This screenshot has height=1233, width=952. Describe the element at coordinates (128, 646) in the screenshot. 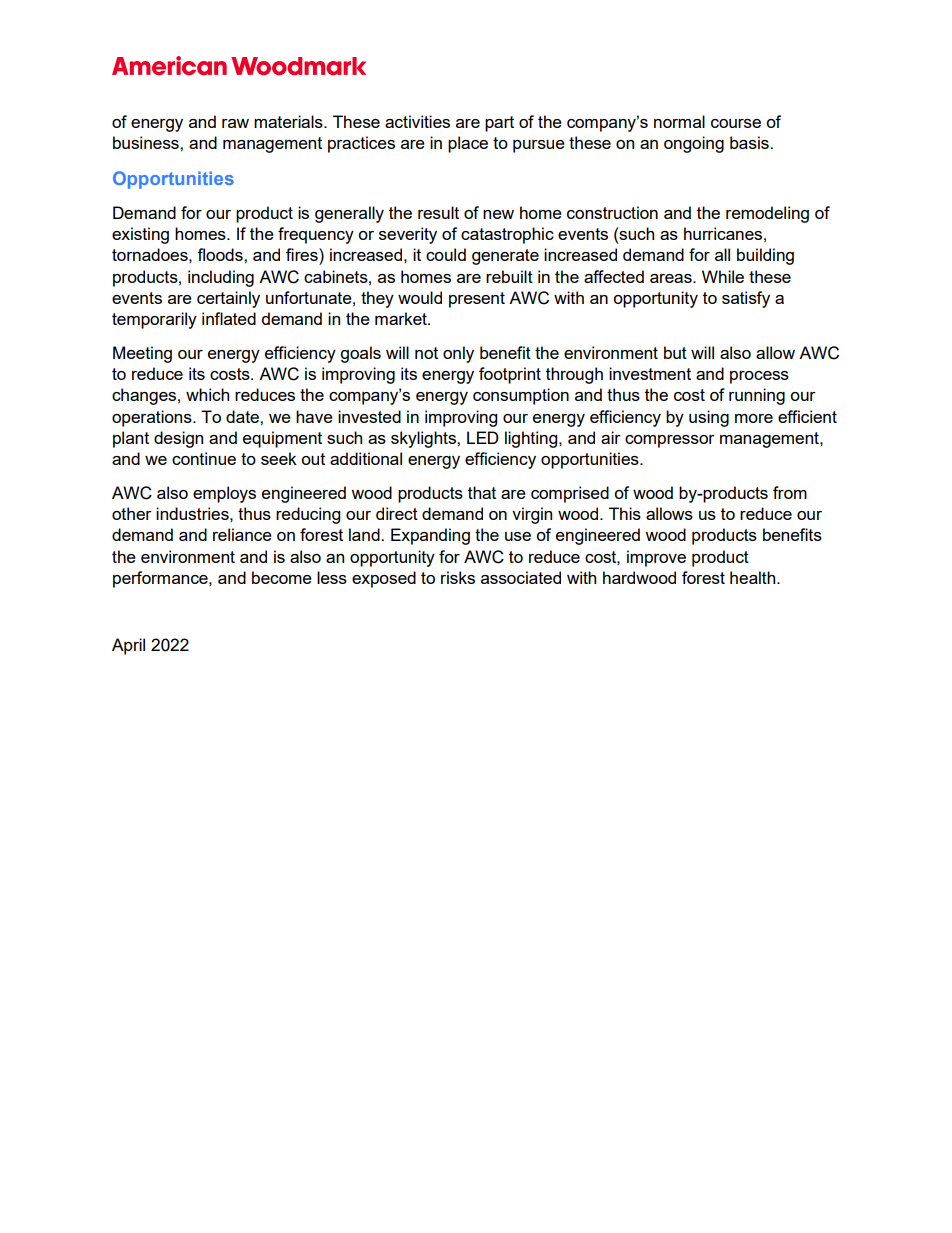

I see `April` at that location.
